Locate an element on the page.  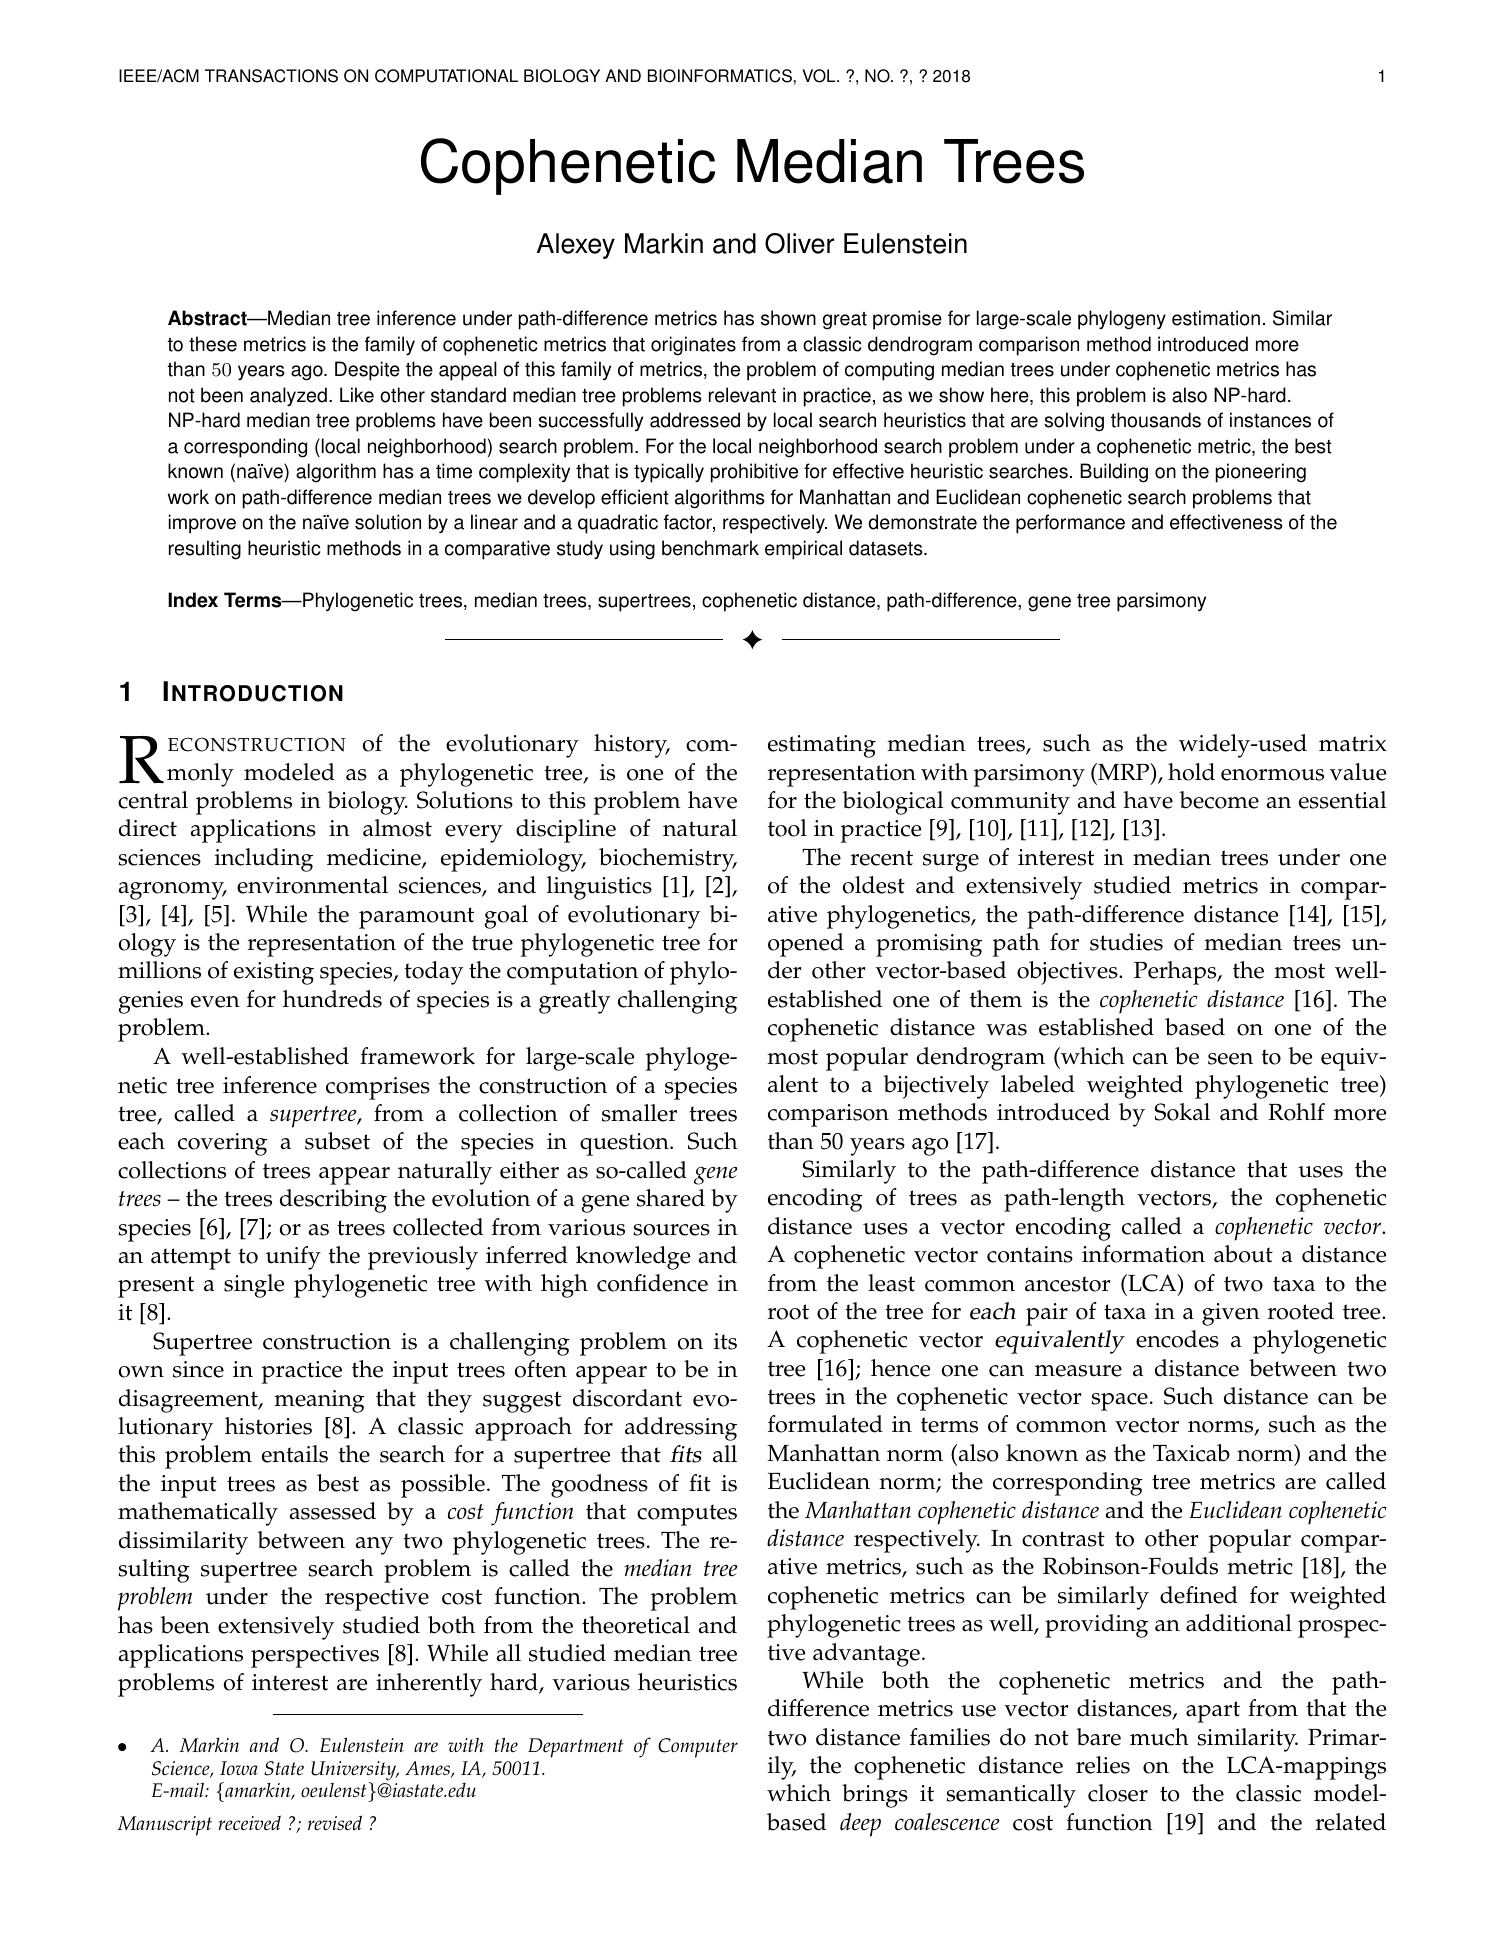
formulated is located at coordinates (825, 1424).
